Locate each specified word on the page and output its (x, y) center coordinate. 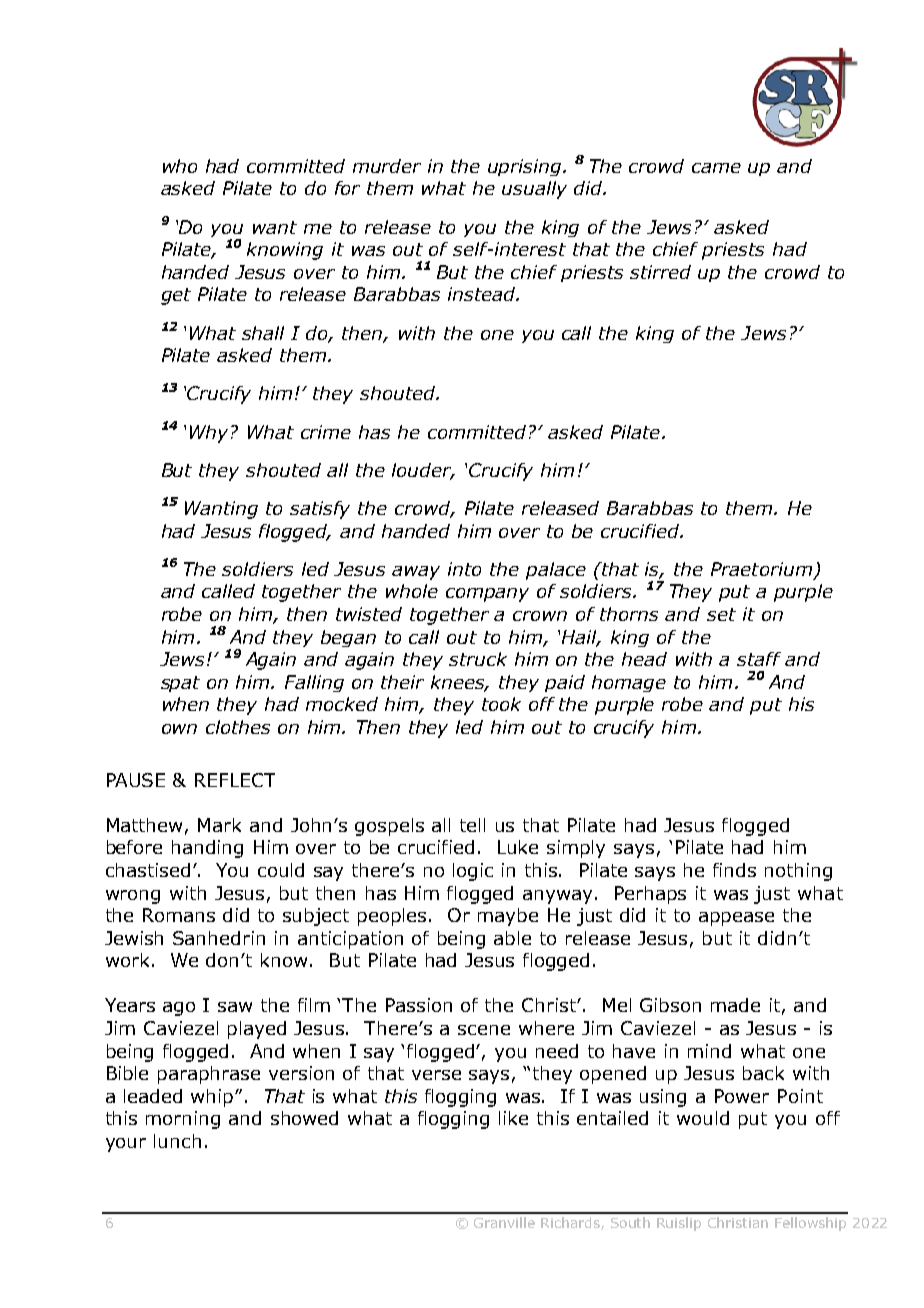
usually (534, 190)
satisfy (320, 510)
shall (263, 333)
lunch (177, 1141)
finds (734, 870)
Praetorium (761, 569)
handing (207, 849)
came (716, 168)
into (464, 569)
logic (473, 872)
